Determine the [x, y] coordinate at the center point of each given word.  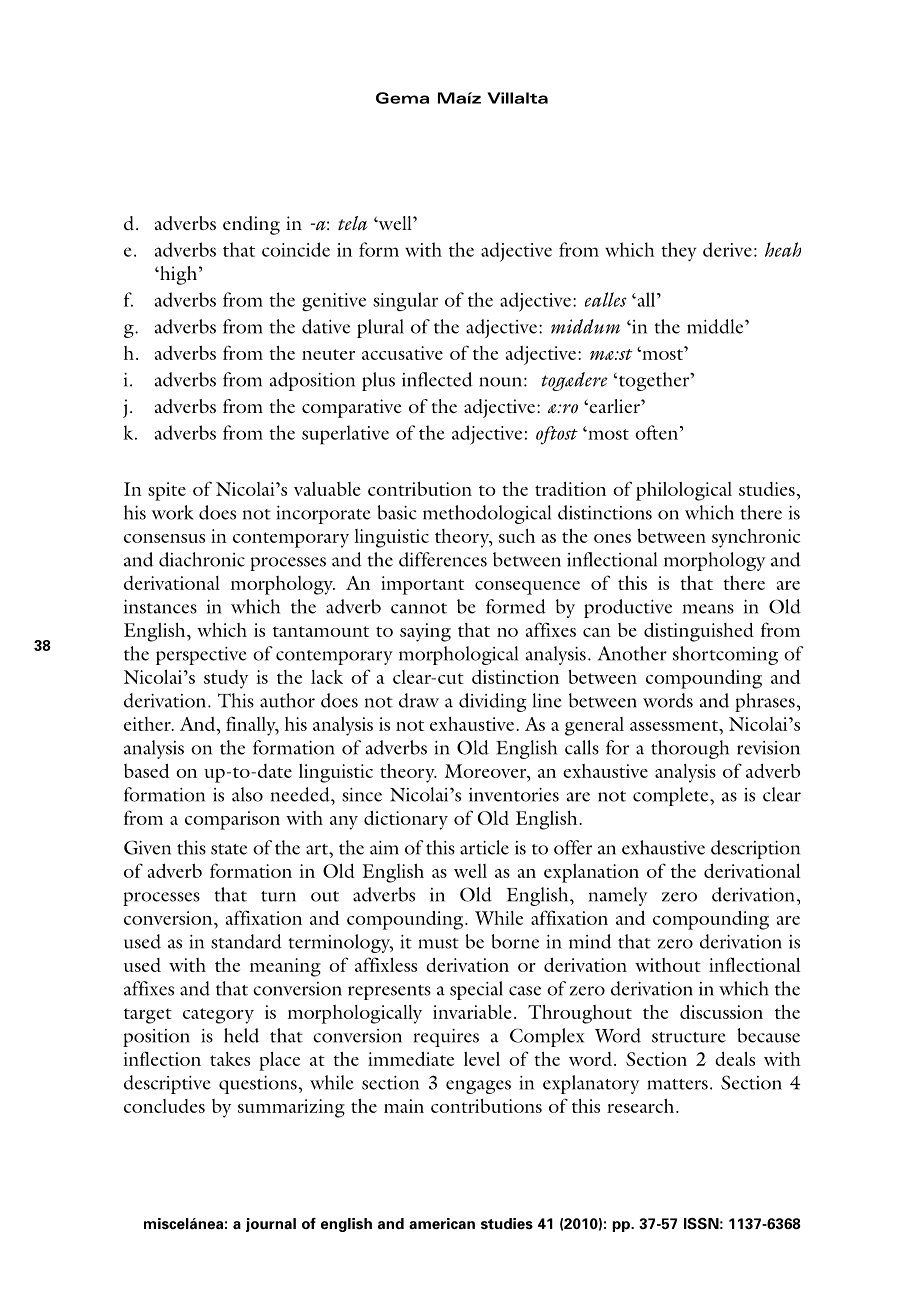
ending [251, 225]
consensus [164, 538]
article [484, 847]
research [642, 1106]
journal [271, 1225]
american [442, 1224]
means [708, 609]
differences [443, 559]
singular [405, 301]
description [755, 849]
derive [727, 249]
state [229, 849]
